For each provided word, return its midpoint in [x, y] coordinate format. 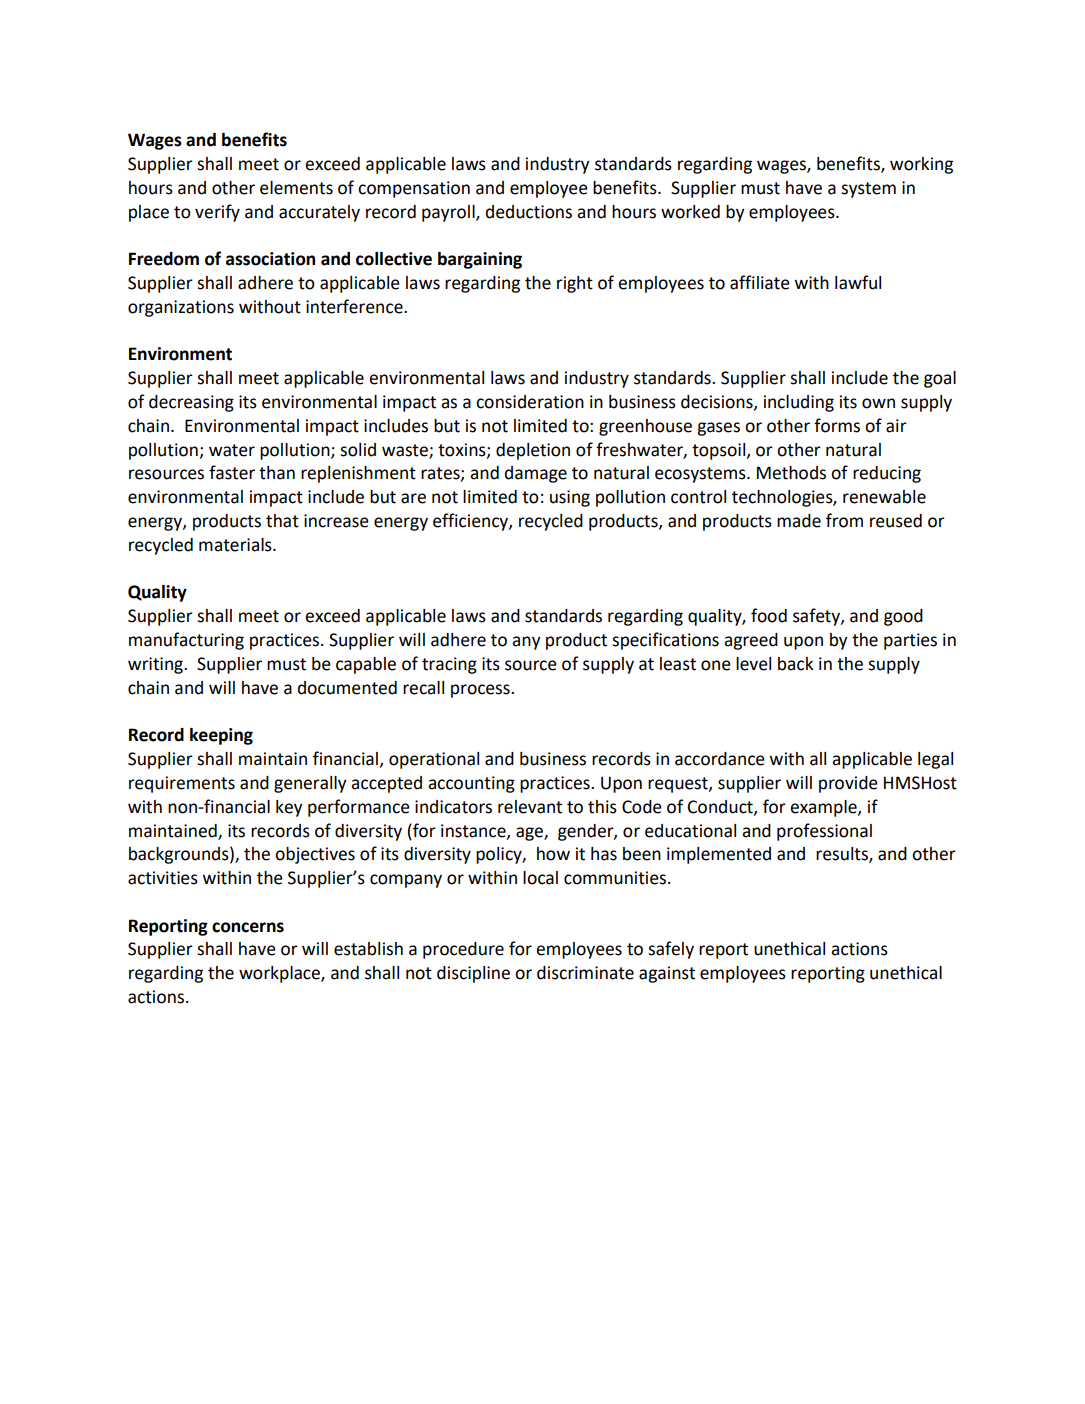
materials [236, 545]
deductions [529, 212]
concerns [248, 927]
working [921, 165]
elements [296, 188]
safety [817, 617]
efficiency [471, 522]
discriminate [585, 973]
